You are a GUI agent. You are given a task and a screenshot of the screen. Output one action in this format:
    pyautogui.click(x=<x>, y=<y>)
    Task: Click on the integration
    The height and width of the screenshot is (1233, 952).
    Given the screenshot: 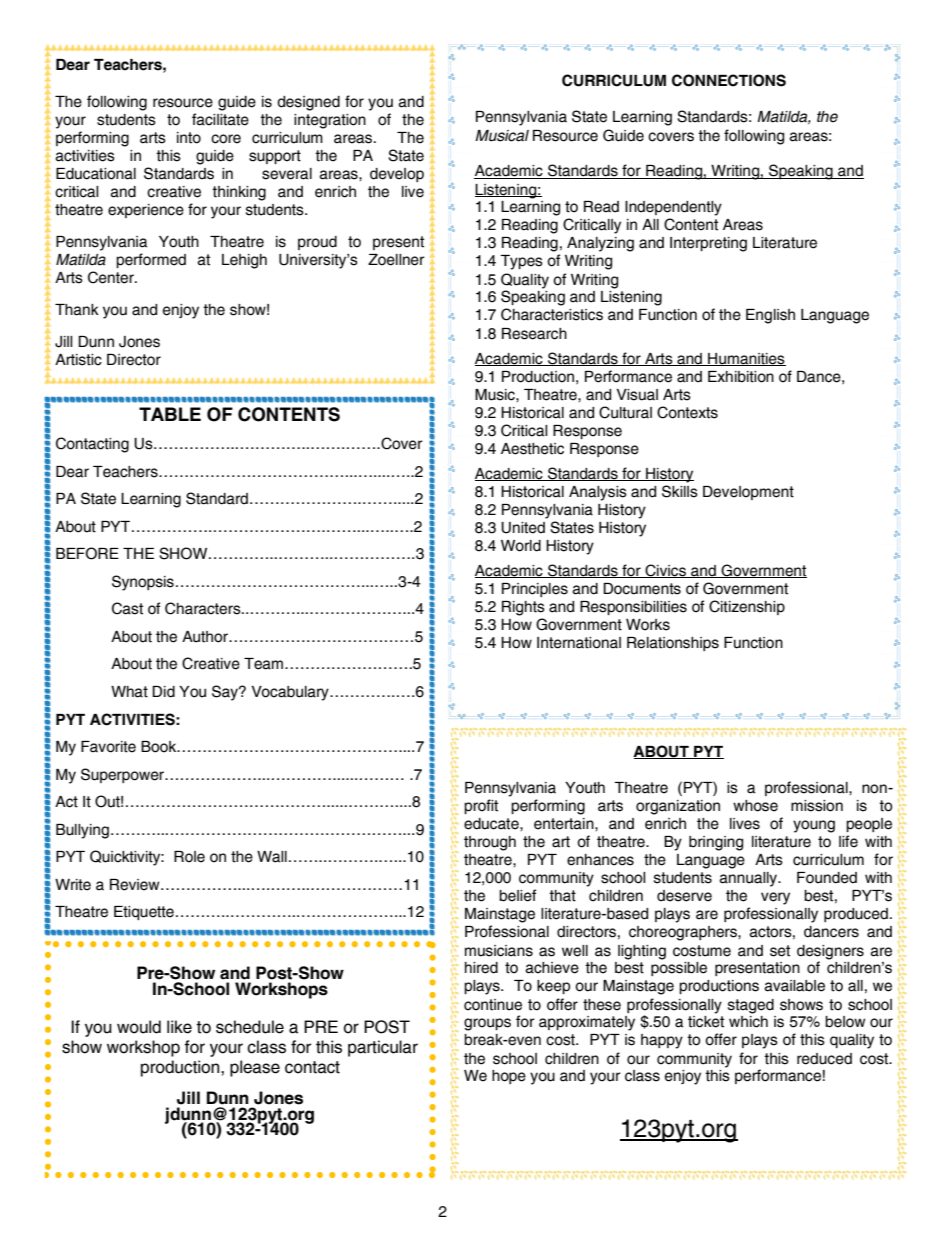 What is the action you would take?
    pyautogui.click(x=330, y=121)
